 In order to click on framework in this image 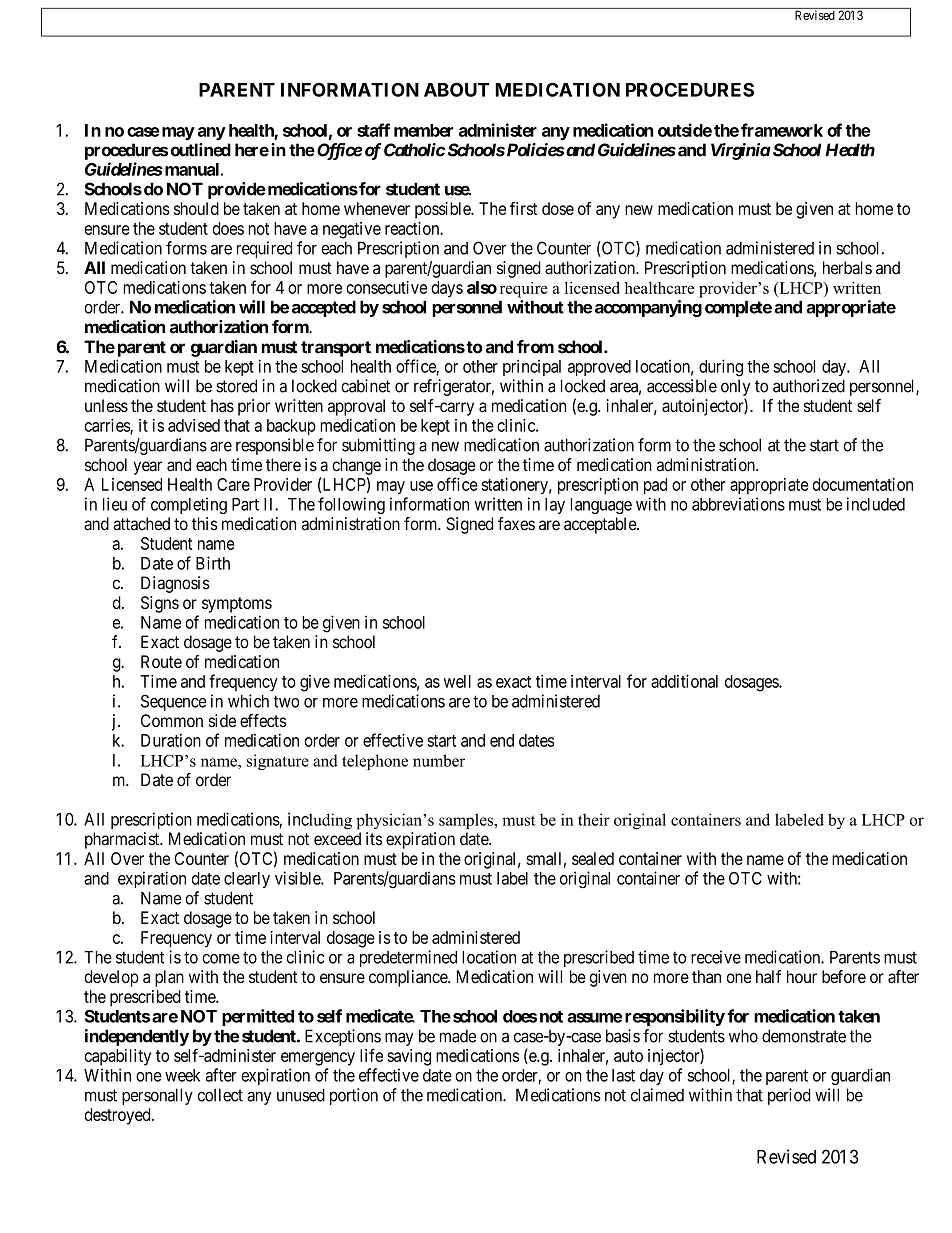, I will do `click(782, 130)`.
